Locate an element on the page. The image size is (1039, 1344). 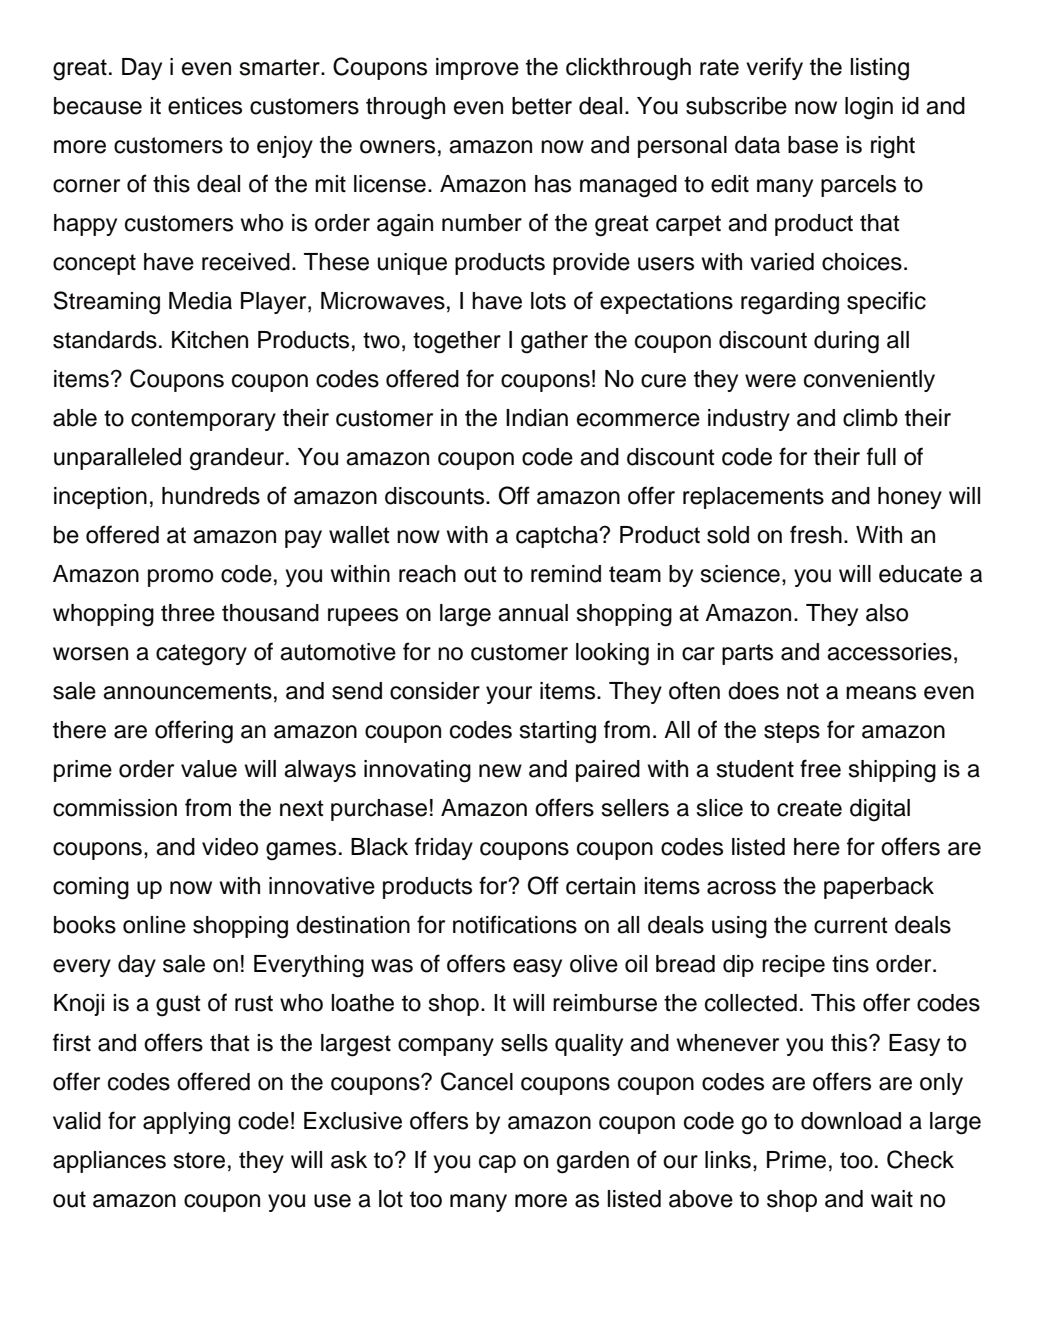
during is located at coordinates (846, 342).
